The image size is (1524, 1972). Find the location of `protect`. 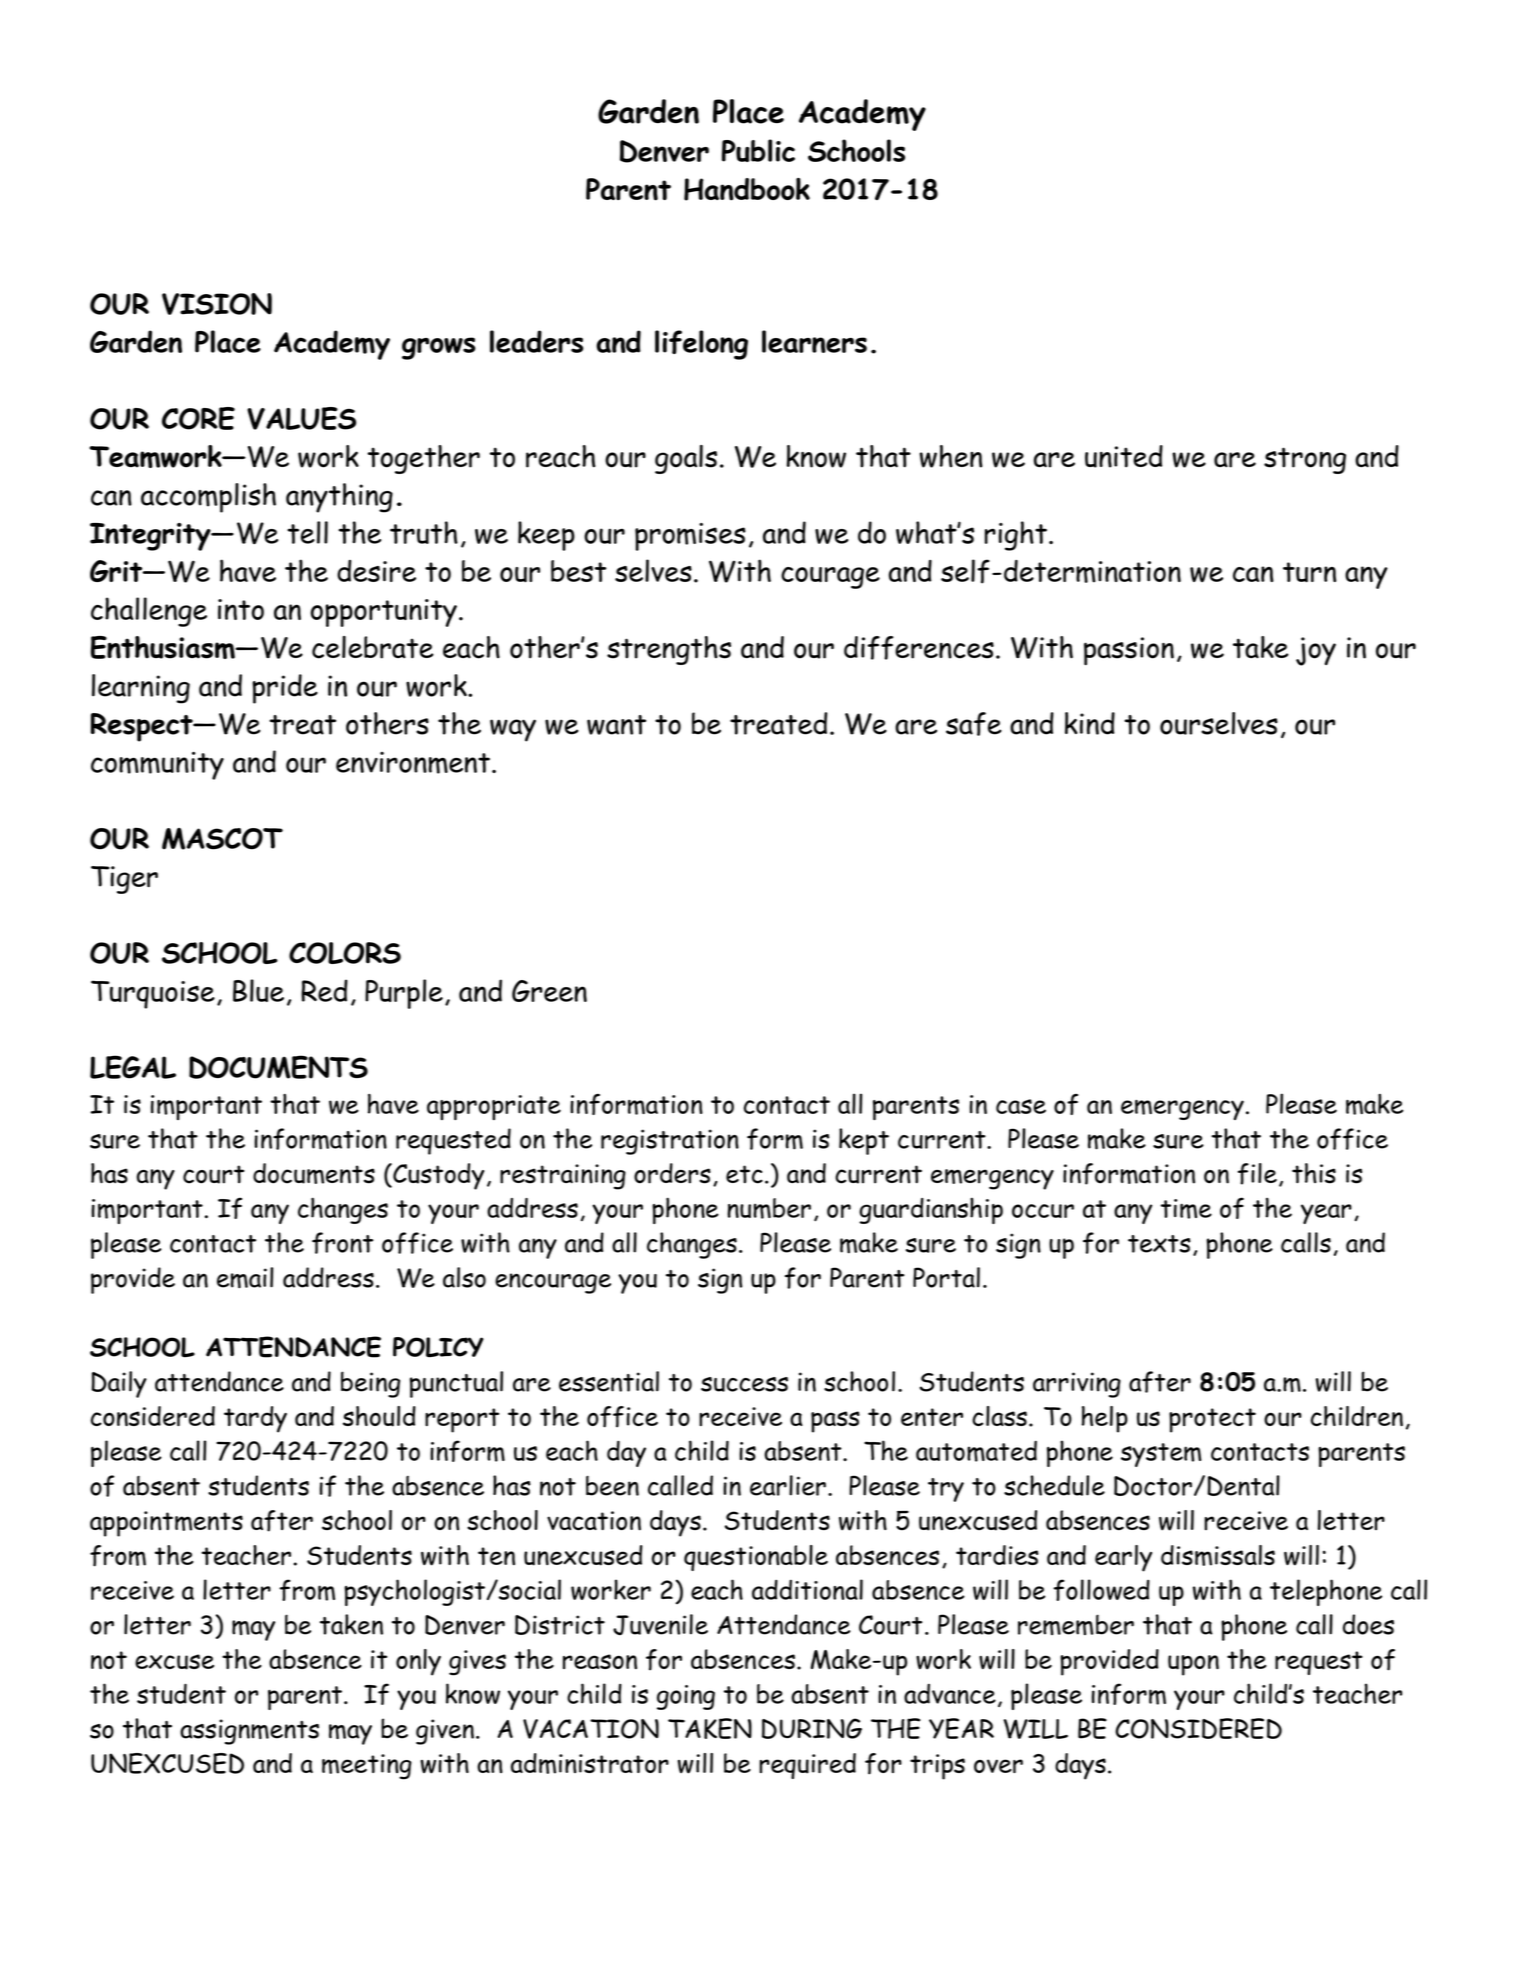

protect is located at coordinates (1212, 1420).
